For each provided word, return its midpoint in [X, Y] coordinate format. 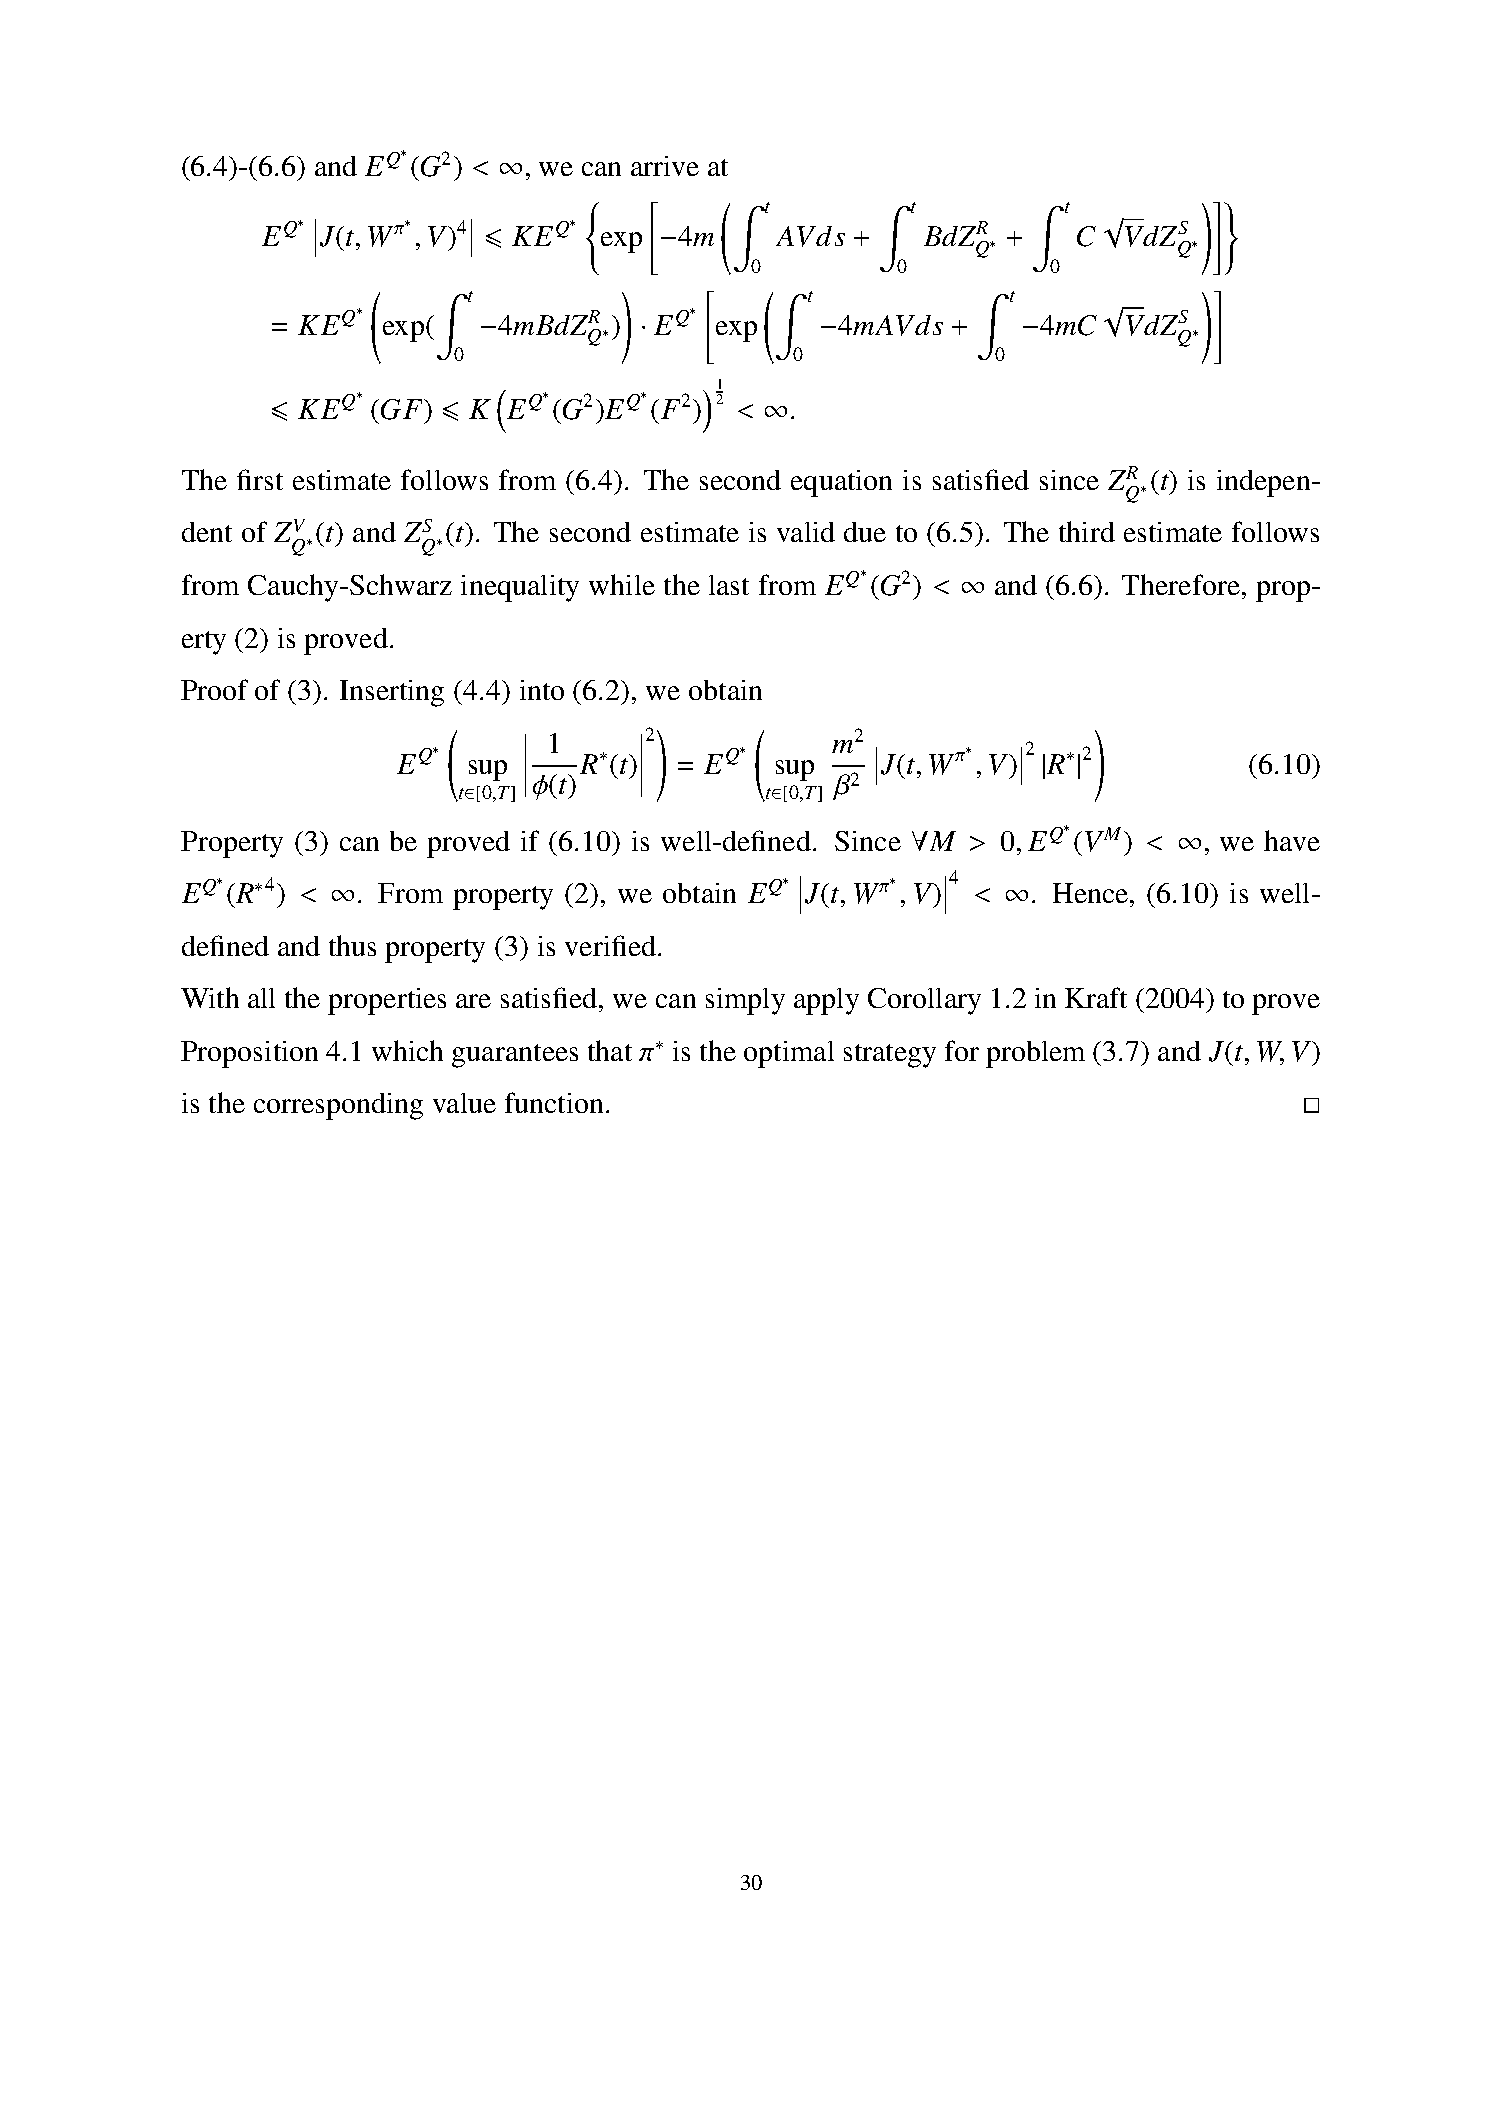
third [1087, 531]
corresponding [338, 1106]
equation [841, 483]
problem [1035, 1054]
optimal [789, 1054]
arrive [665, 166]
